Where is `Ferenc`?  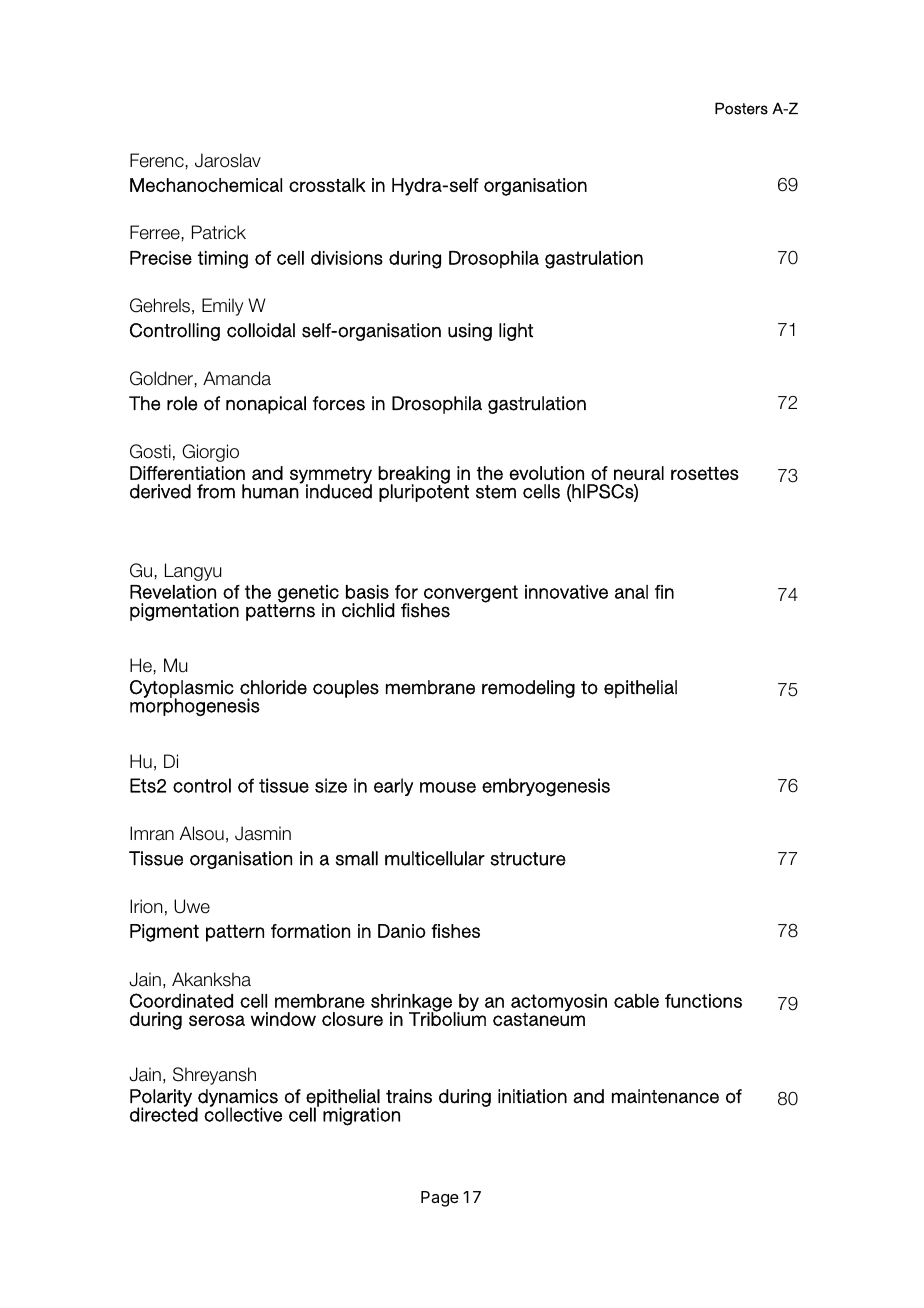
Ferenc is located at coordinates (157, 160).
